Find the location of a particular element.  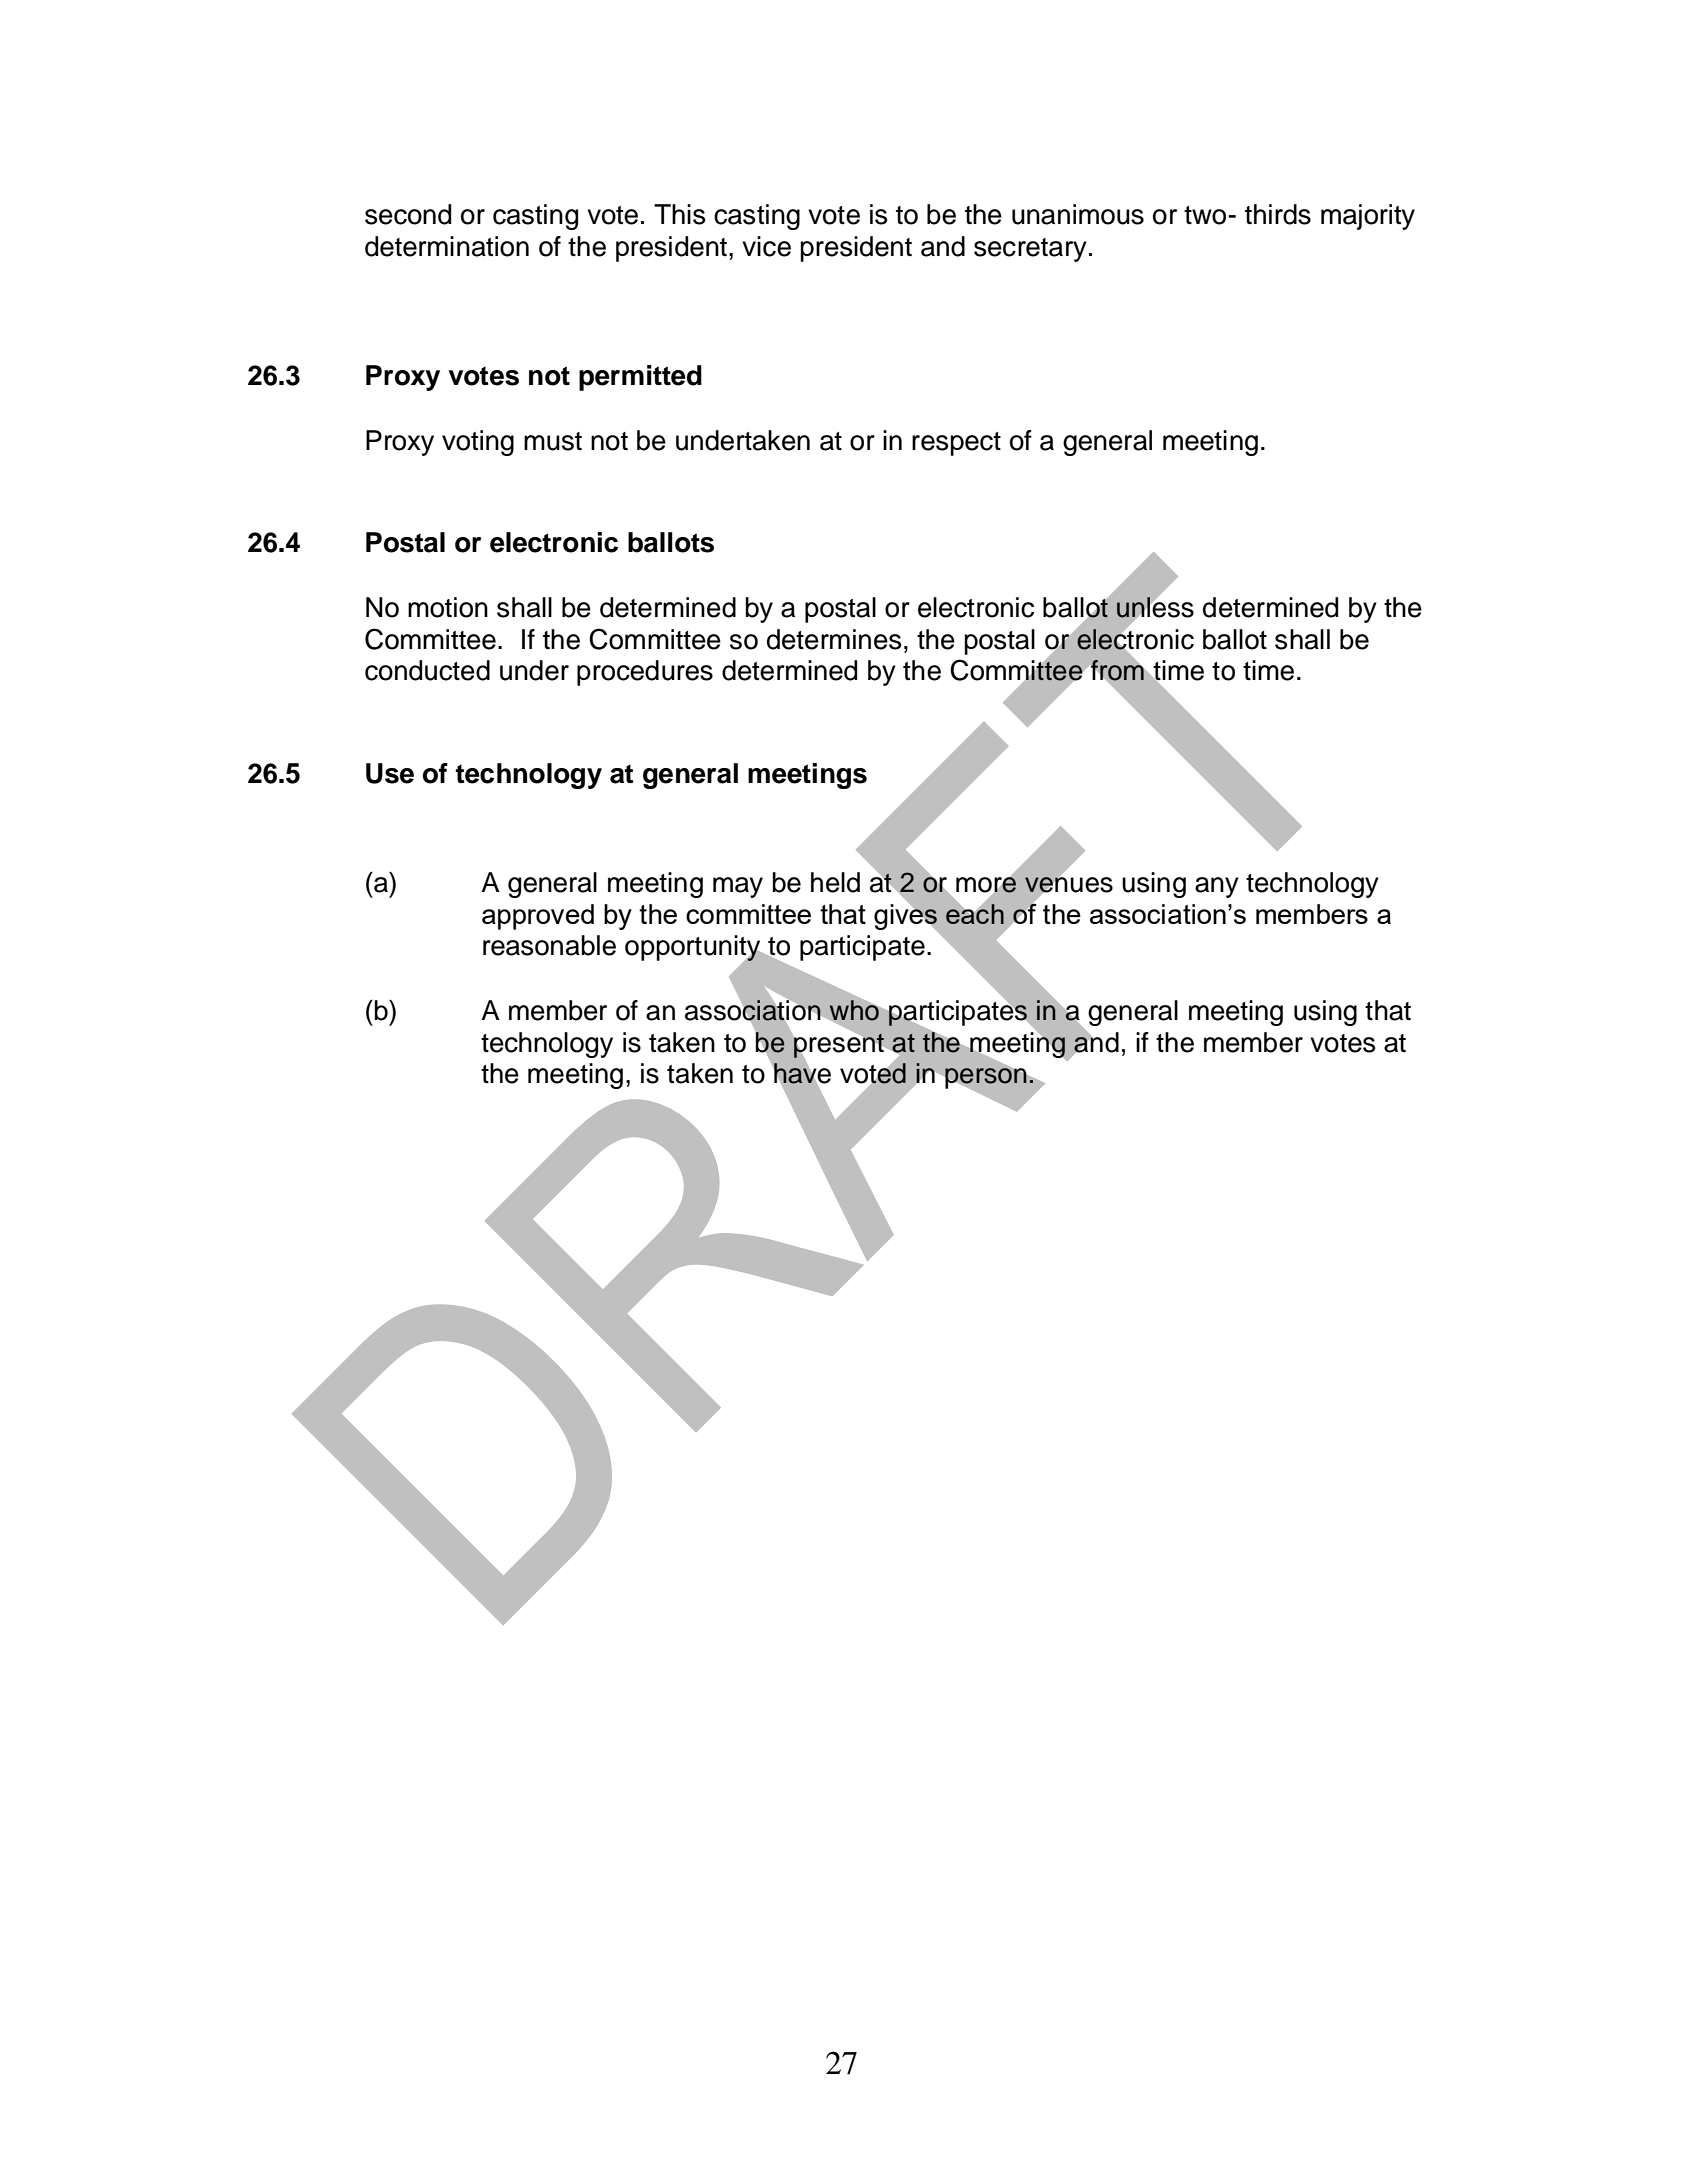

voting is located at coordinates (478, 443).
